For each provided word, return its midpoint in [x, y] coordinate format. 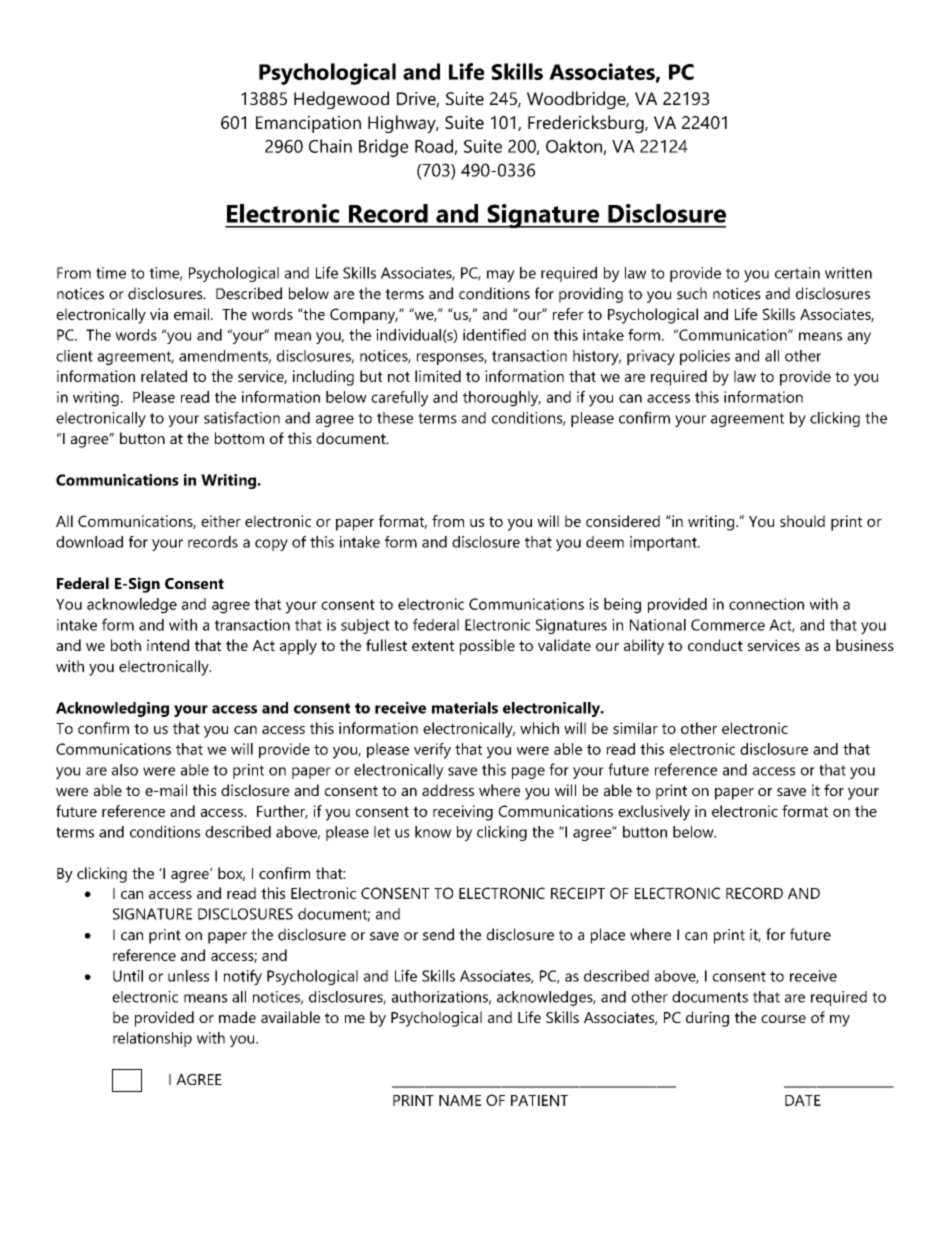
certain [797, 273]
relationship [152, 1039]
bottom [239, 438]
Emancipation [308, 124]
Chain [330, 146]
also [125, 770]
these [395, 418]
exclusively [654, 813]
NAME [460, 1100]
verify [432, 751]
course [783, 1019]
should [802, 521]
